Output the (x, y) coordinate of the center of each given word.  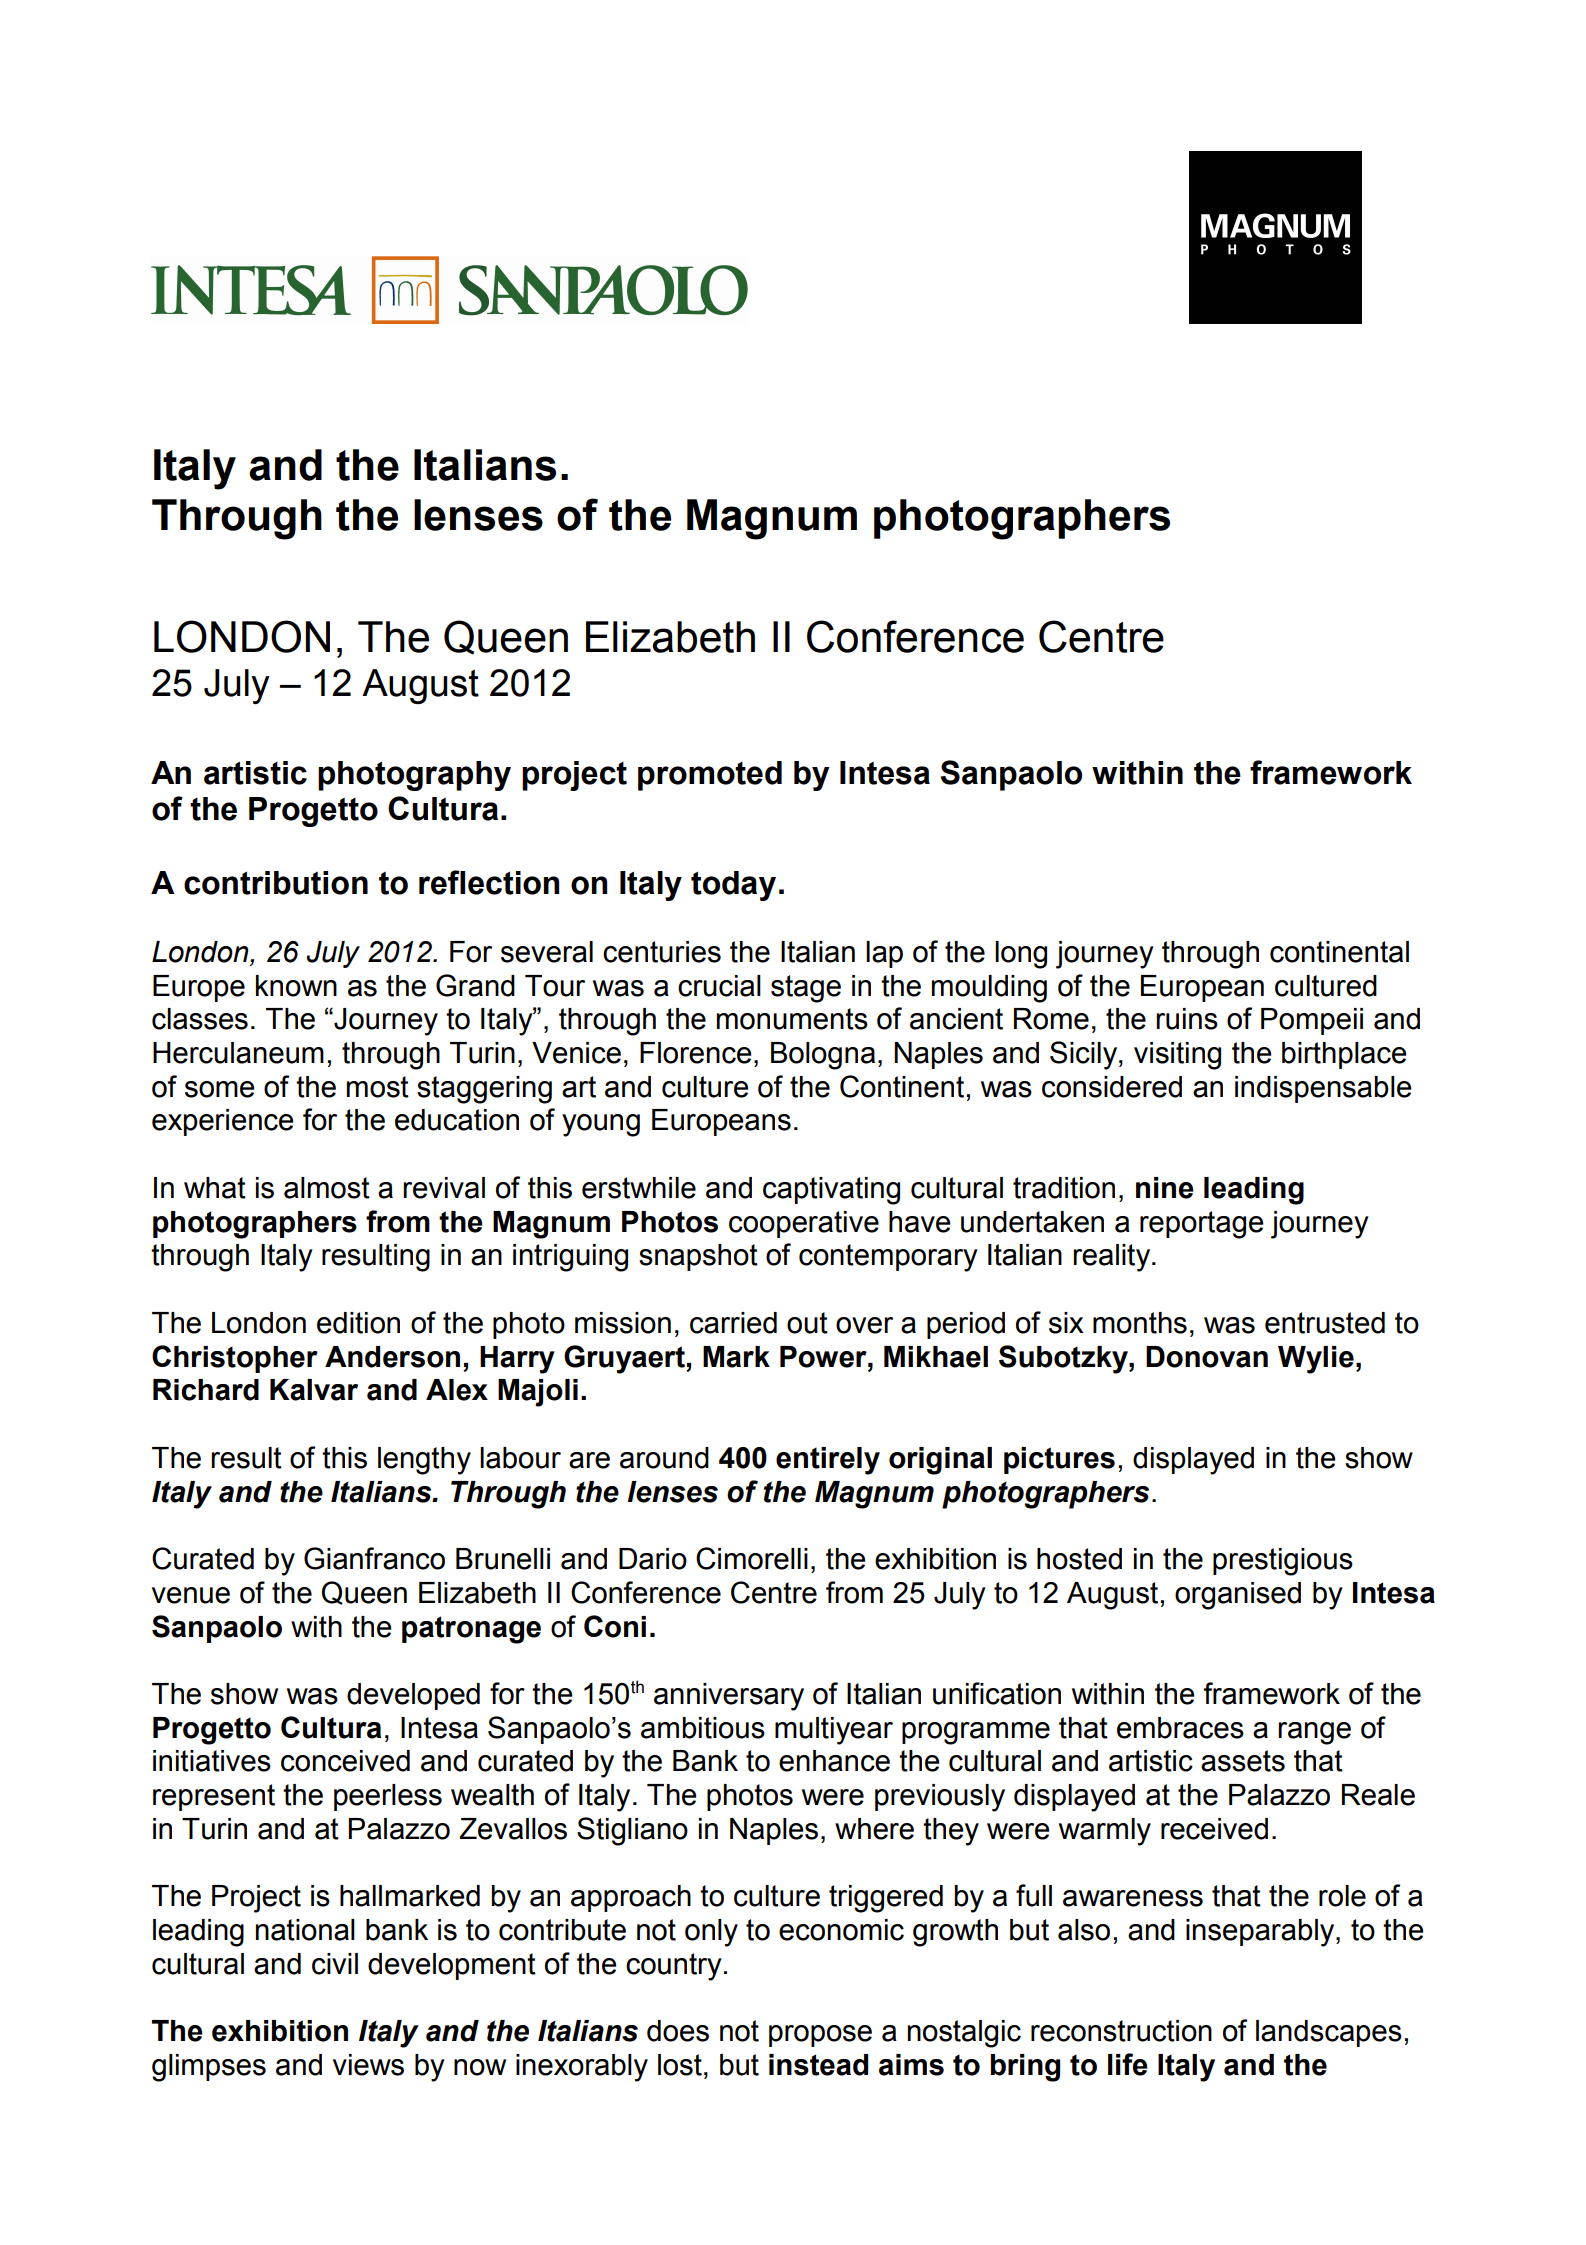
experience (223, 1122)
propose (820, 2036)
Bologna (823, 1056)
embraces (1180, 1728)
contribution (276, 883)
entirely (828, 1461)
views (368, 2065)
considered (1112, 1087)
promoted (710, 776)
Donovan (1207, 1357)
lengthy (424, 1461)
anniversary (729, 1697)
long (1021, 955)
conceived (345, 1761)
